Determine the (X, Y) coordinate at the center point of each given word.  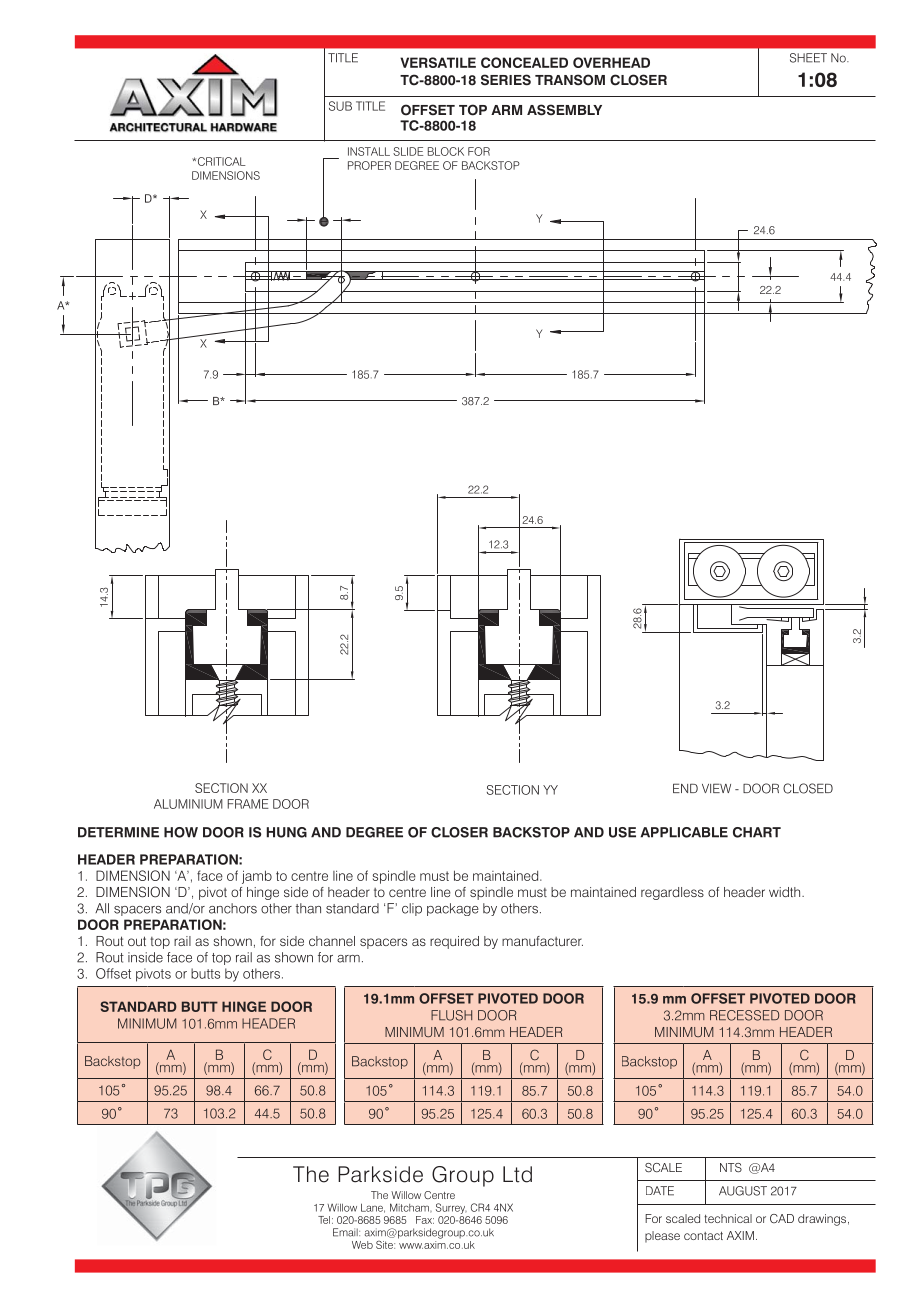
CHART (757, 832)
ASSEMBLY (564, 110)
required (454, 942)
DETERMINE (118, 832)
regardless (672, 893)
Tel (324, 1220)
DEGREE (374, 832)
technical (728, 1218)
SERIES (506, 80)
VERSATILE (438, 62)
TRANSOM (570, 80)
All (102, 908)
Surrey (451, 1208)
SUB (340, 106)
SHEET (808, 58)
